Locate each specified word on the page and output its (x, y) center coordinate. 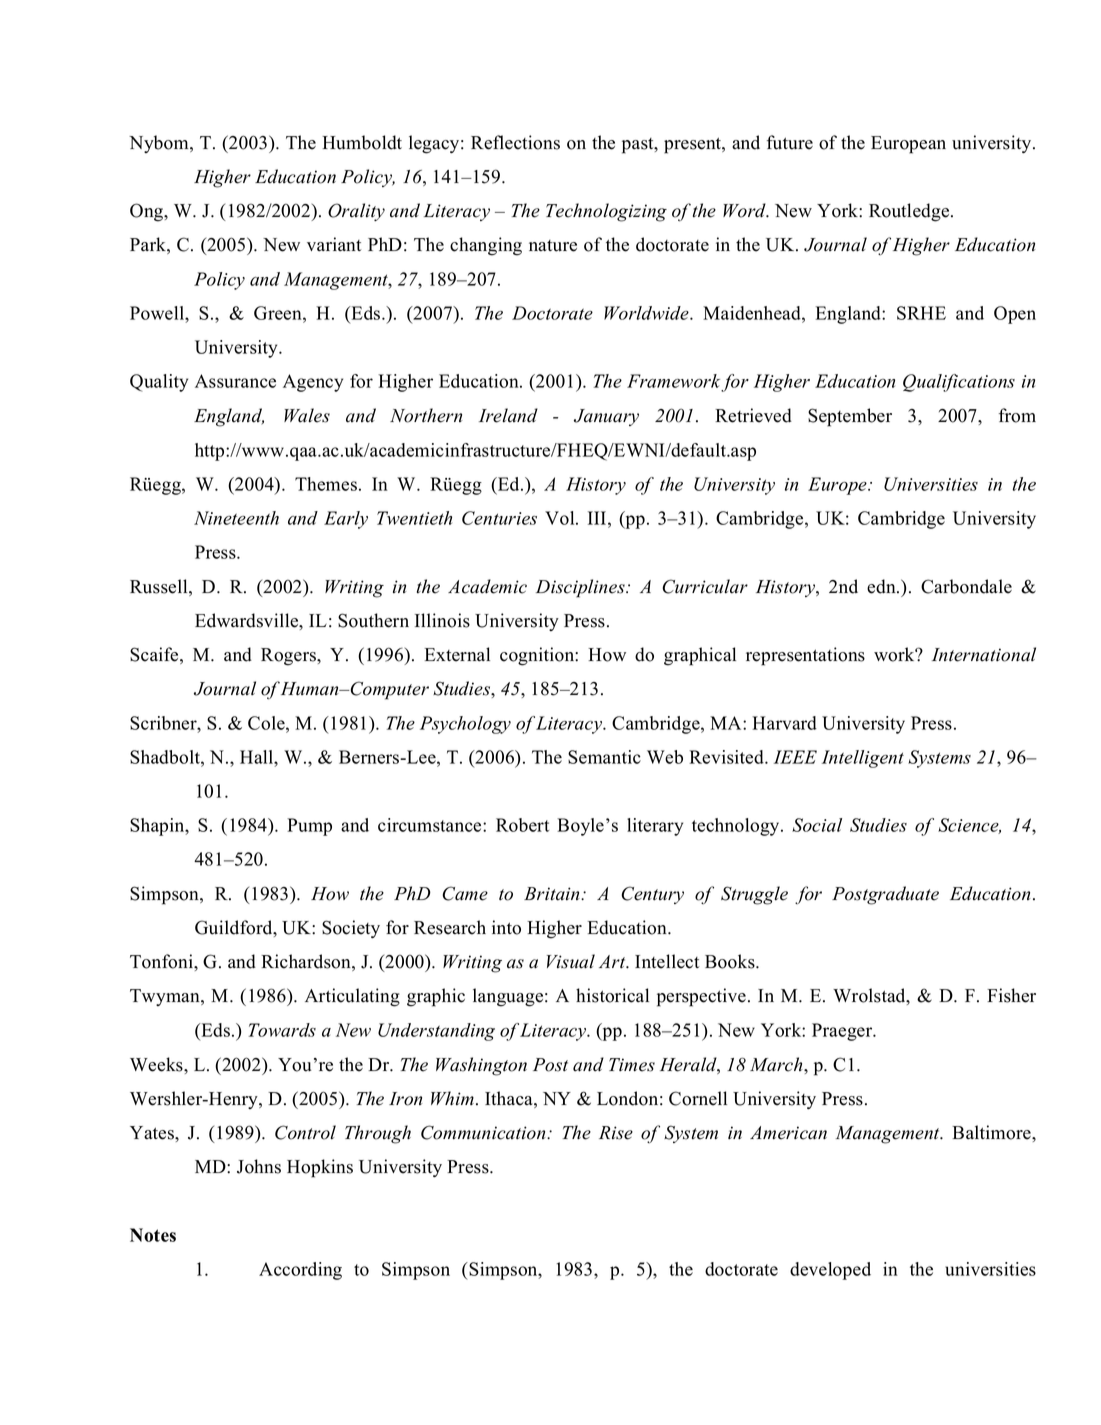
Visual (571, 961)
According (300, 1271)
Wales (307, 415)
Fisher (1011, 995)
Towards (282, 1030)
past (639, 146)
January (606, 417)
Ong (148, 212)
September (850, 417)
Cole (267, 723)
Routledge (910, 212)
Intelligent (863, 759)
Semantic (604, 757)
